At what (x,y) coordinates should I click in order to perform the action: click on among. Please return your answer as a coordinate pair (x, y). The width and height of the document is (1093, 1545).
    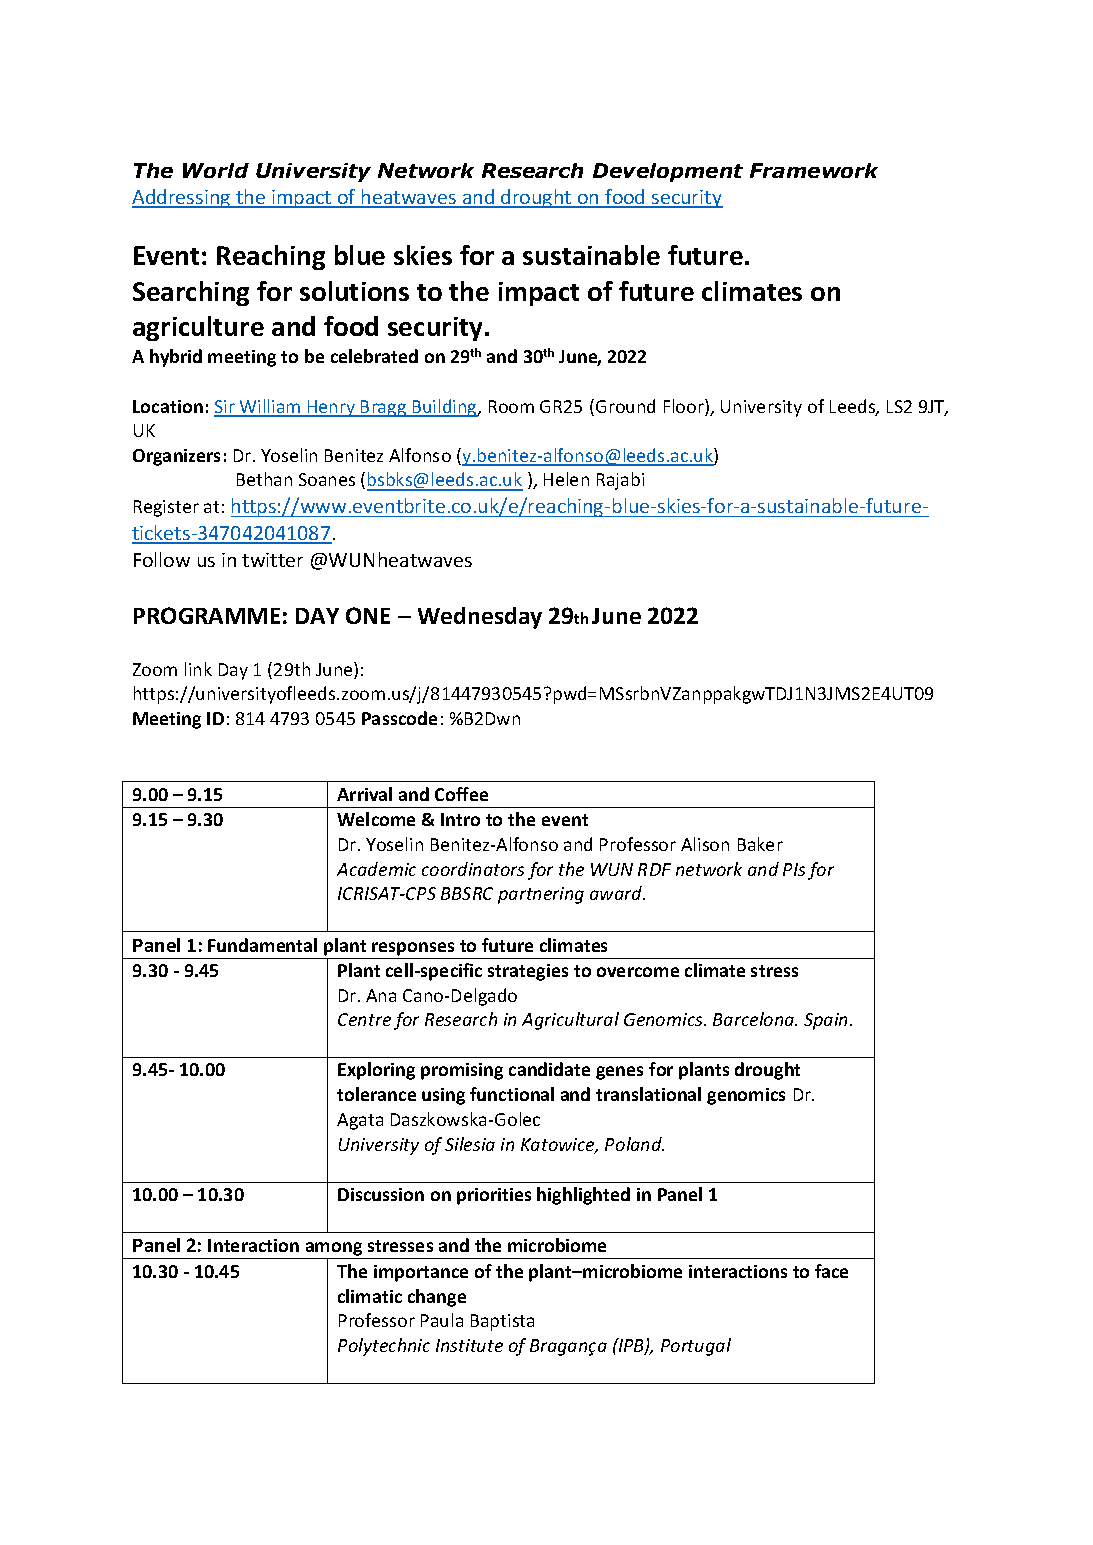
    Looking at the image, I should click on (334, 1250).
